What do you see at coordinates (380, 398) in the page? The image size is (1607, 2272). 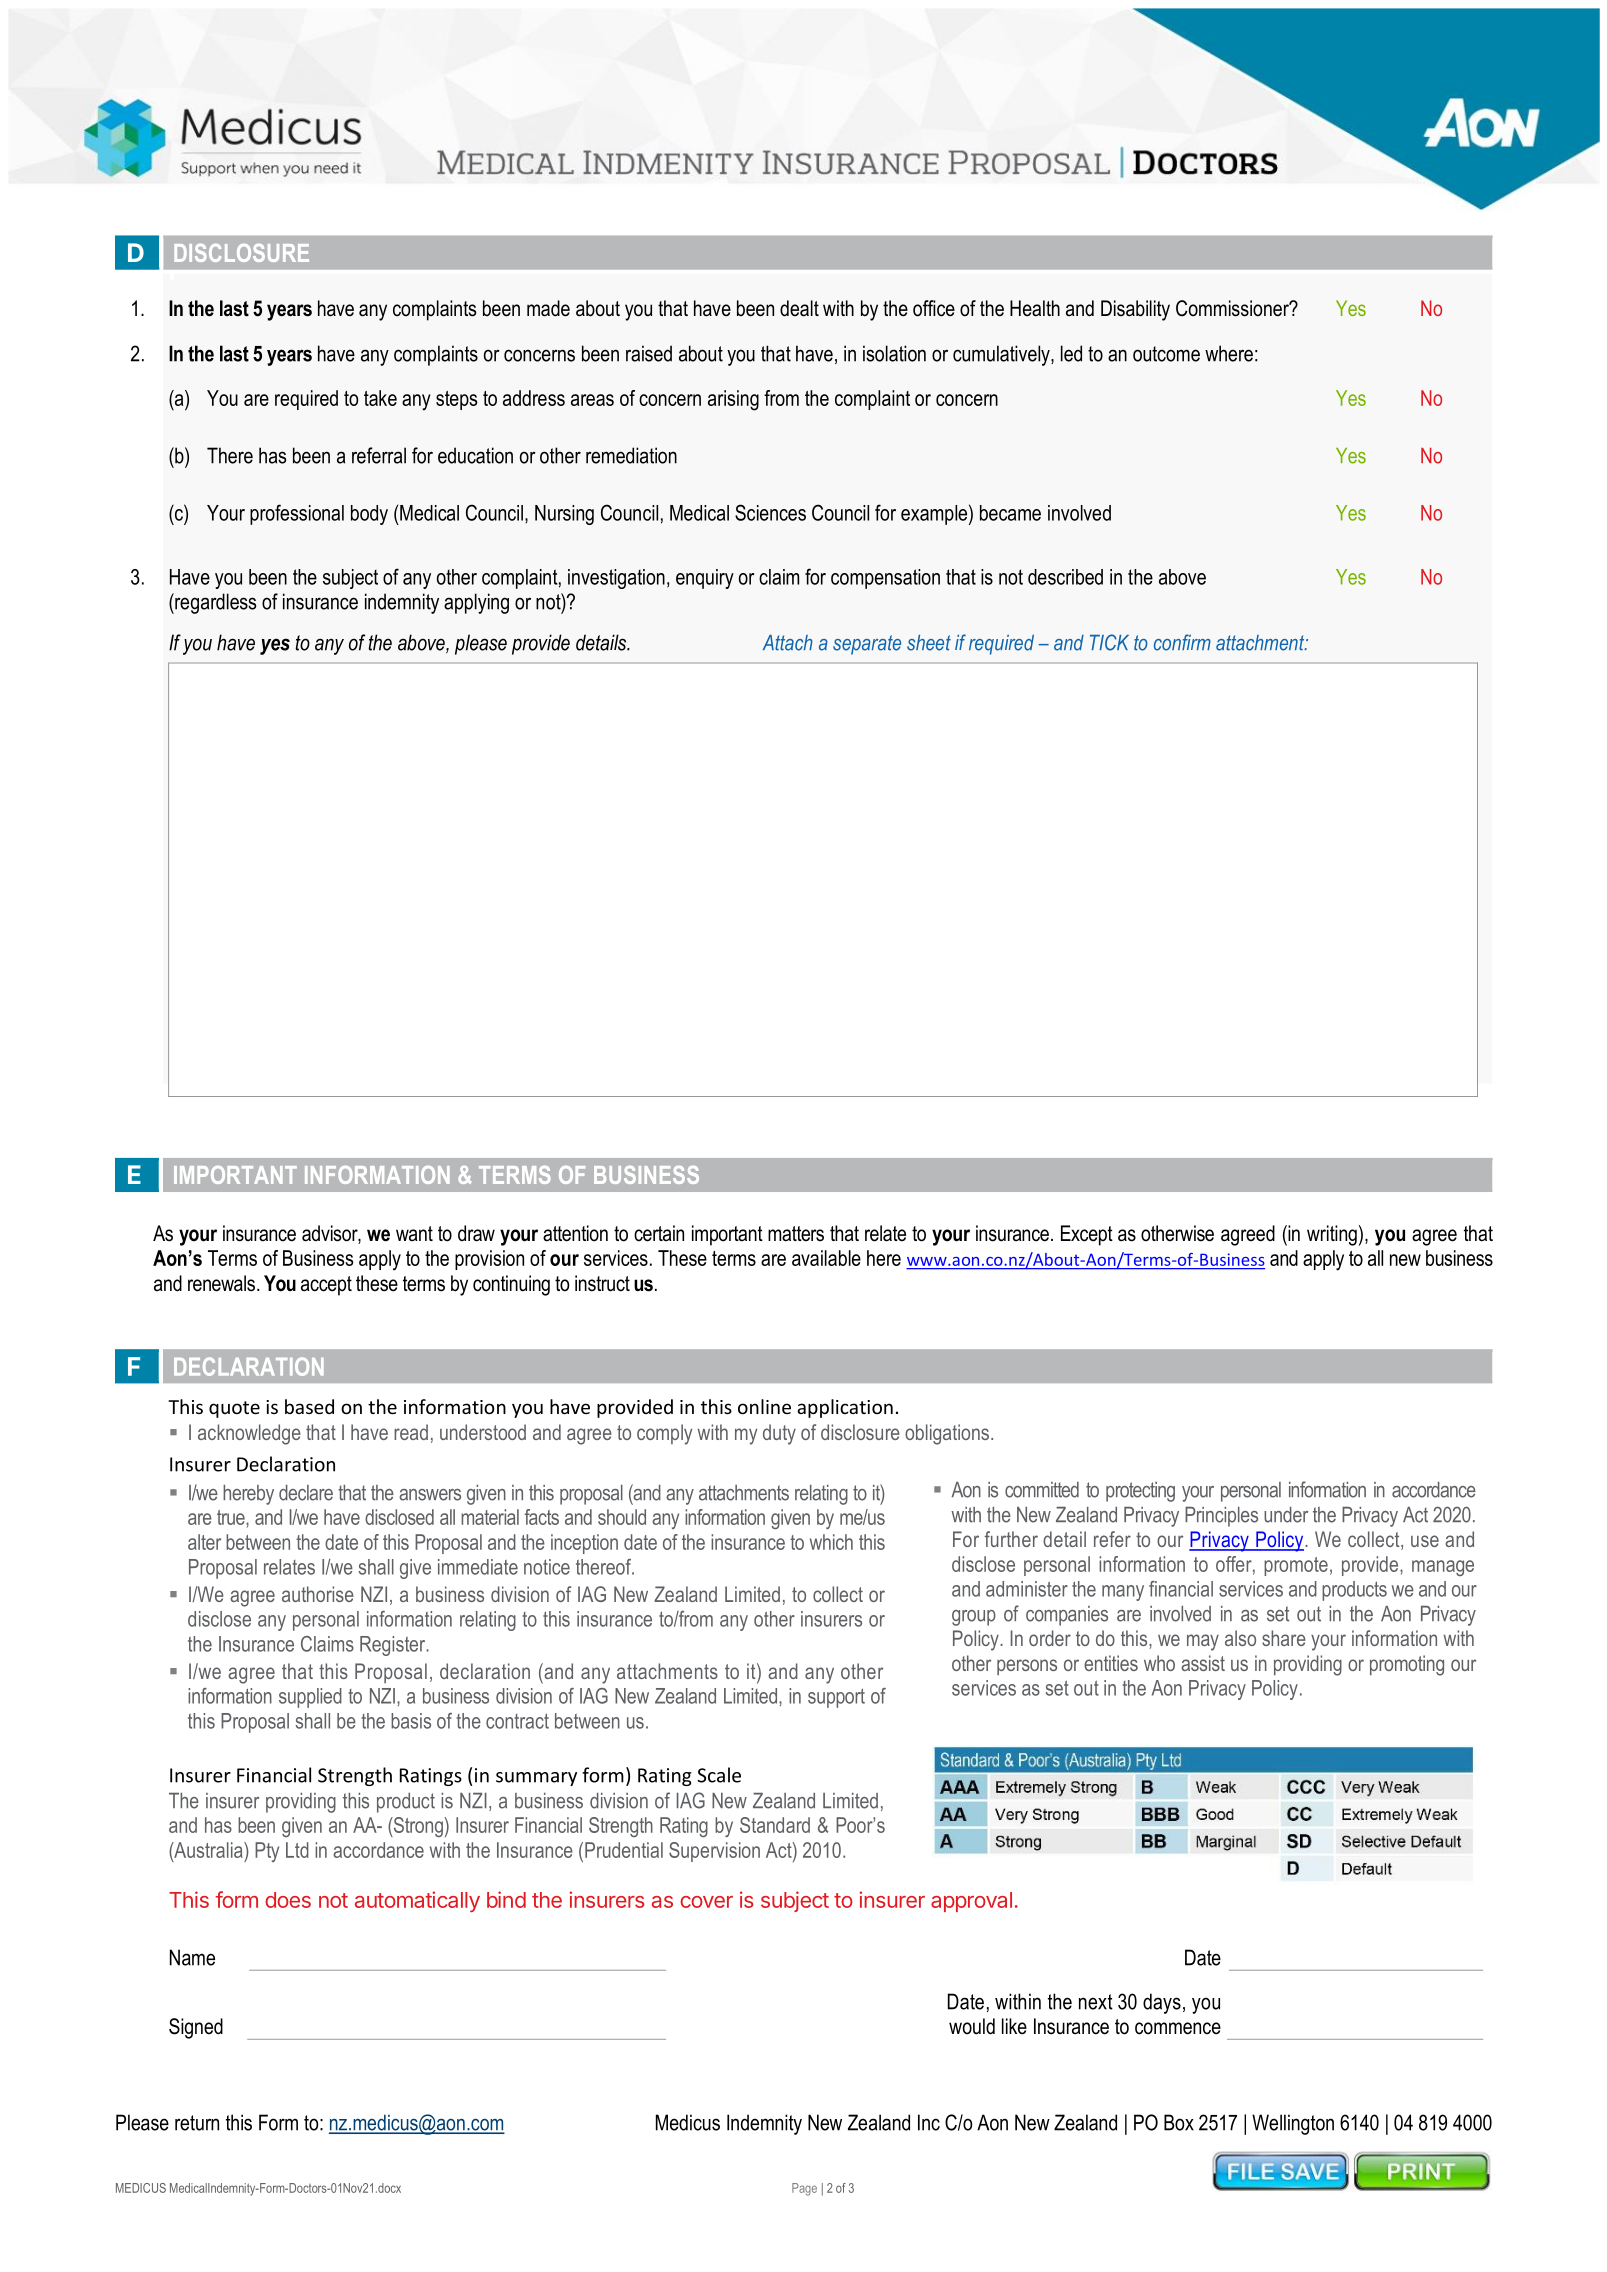 I see `take` at bounding box center [380, 398].
